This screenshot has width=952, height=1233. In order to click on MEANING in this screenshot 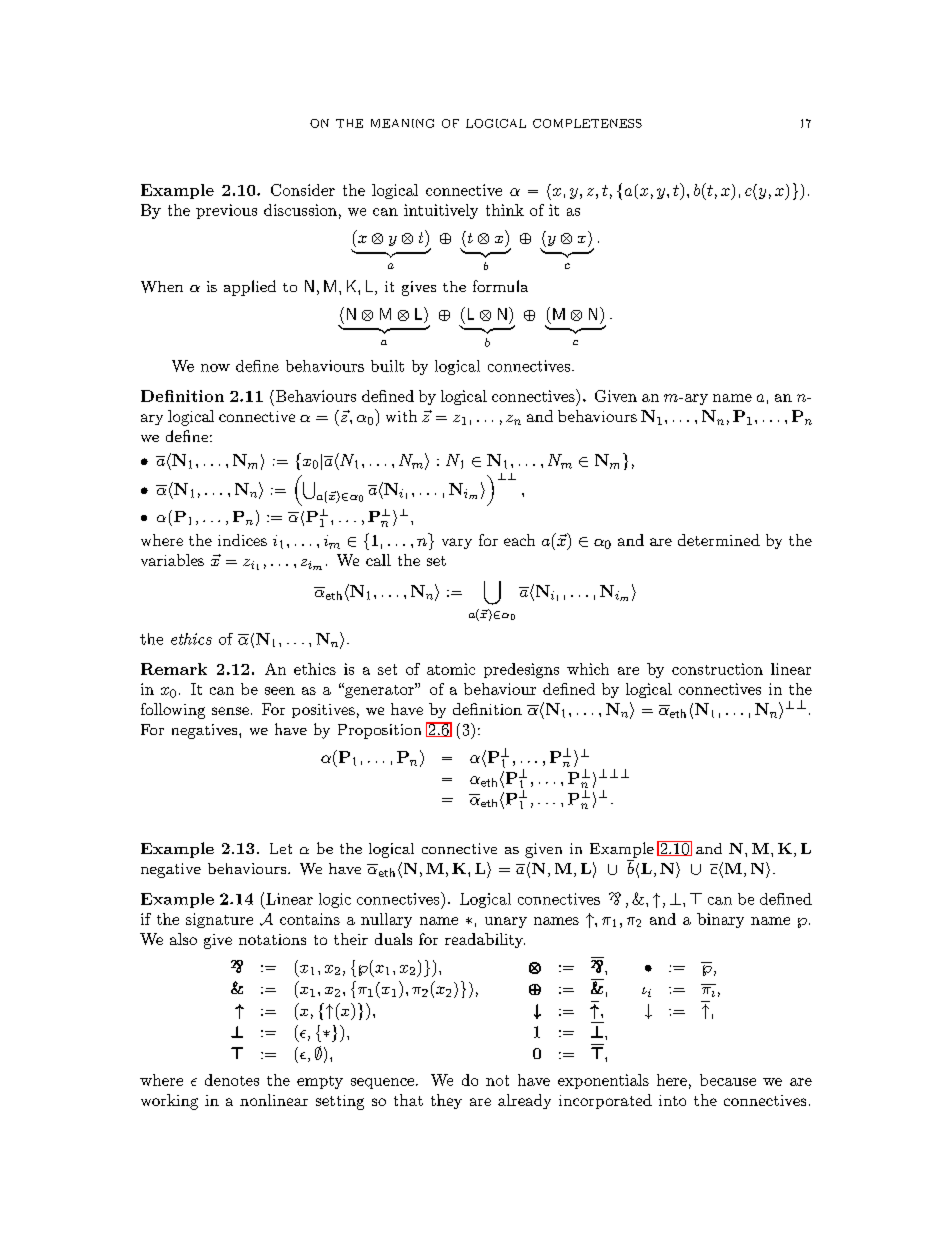, I will do `click(402, 123)`.
